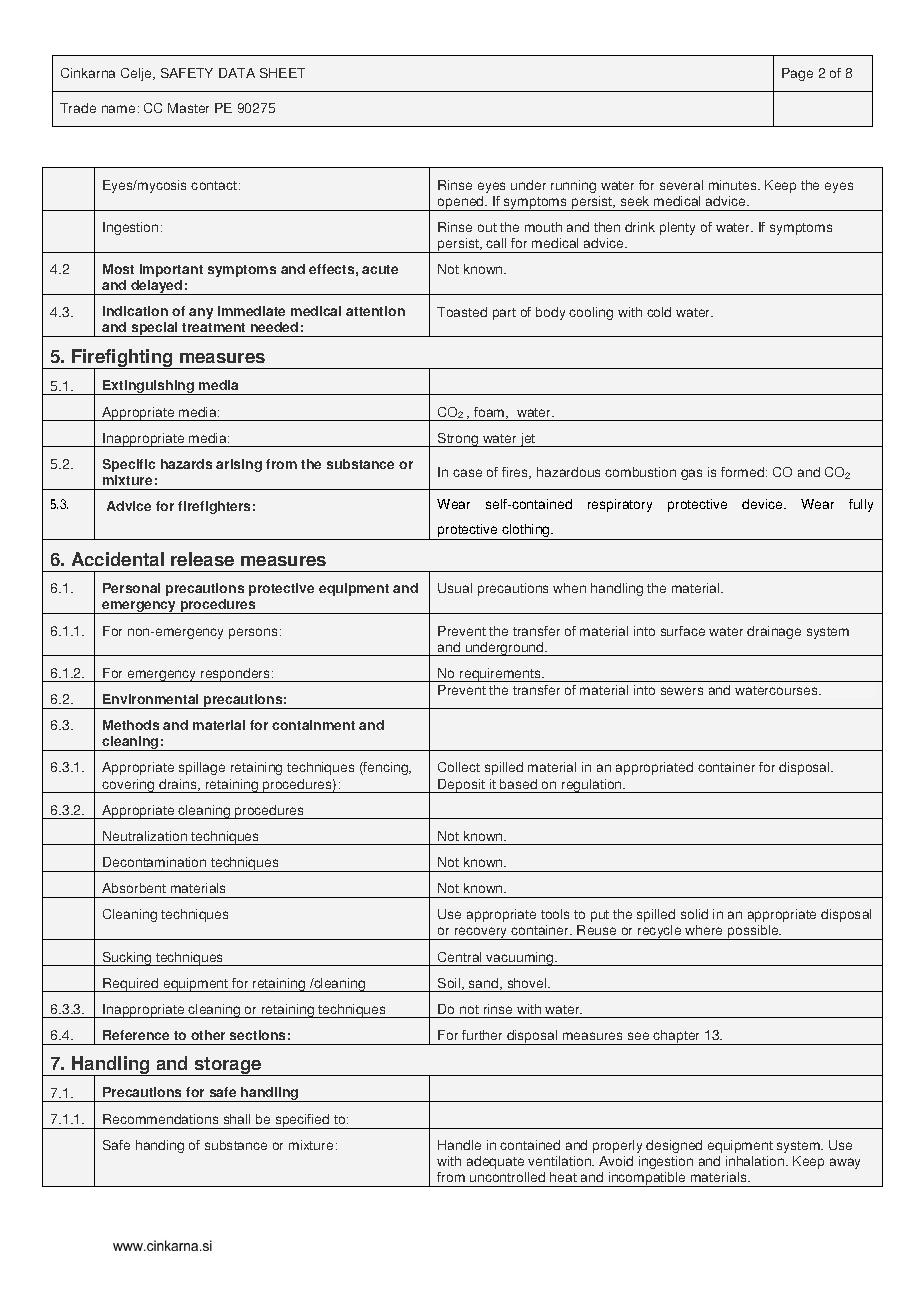 This document has height=1308, width=924. Describe the element at coordinates (188, 108) in the document. I see `Master` at that location.
